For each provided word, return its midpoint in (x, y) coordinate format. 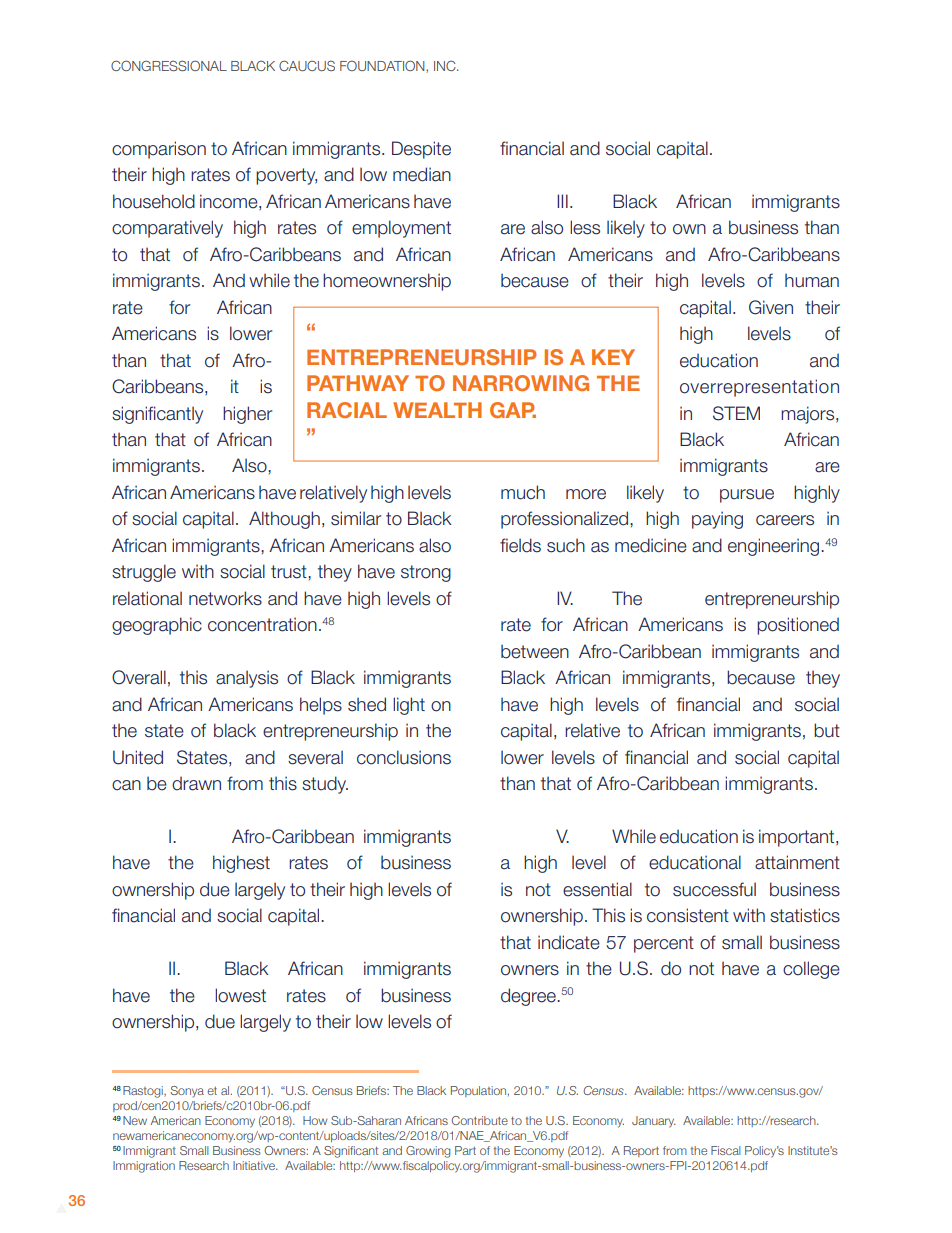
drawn (196, 783)
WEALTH (437, 410)
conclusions (404, 757)
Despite (421, 150)
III (562, 201)
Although (284, 520)
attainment (797, 862)
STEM (736, 413)
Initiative (255, 1165)
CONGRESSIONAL (169, 65)
